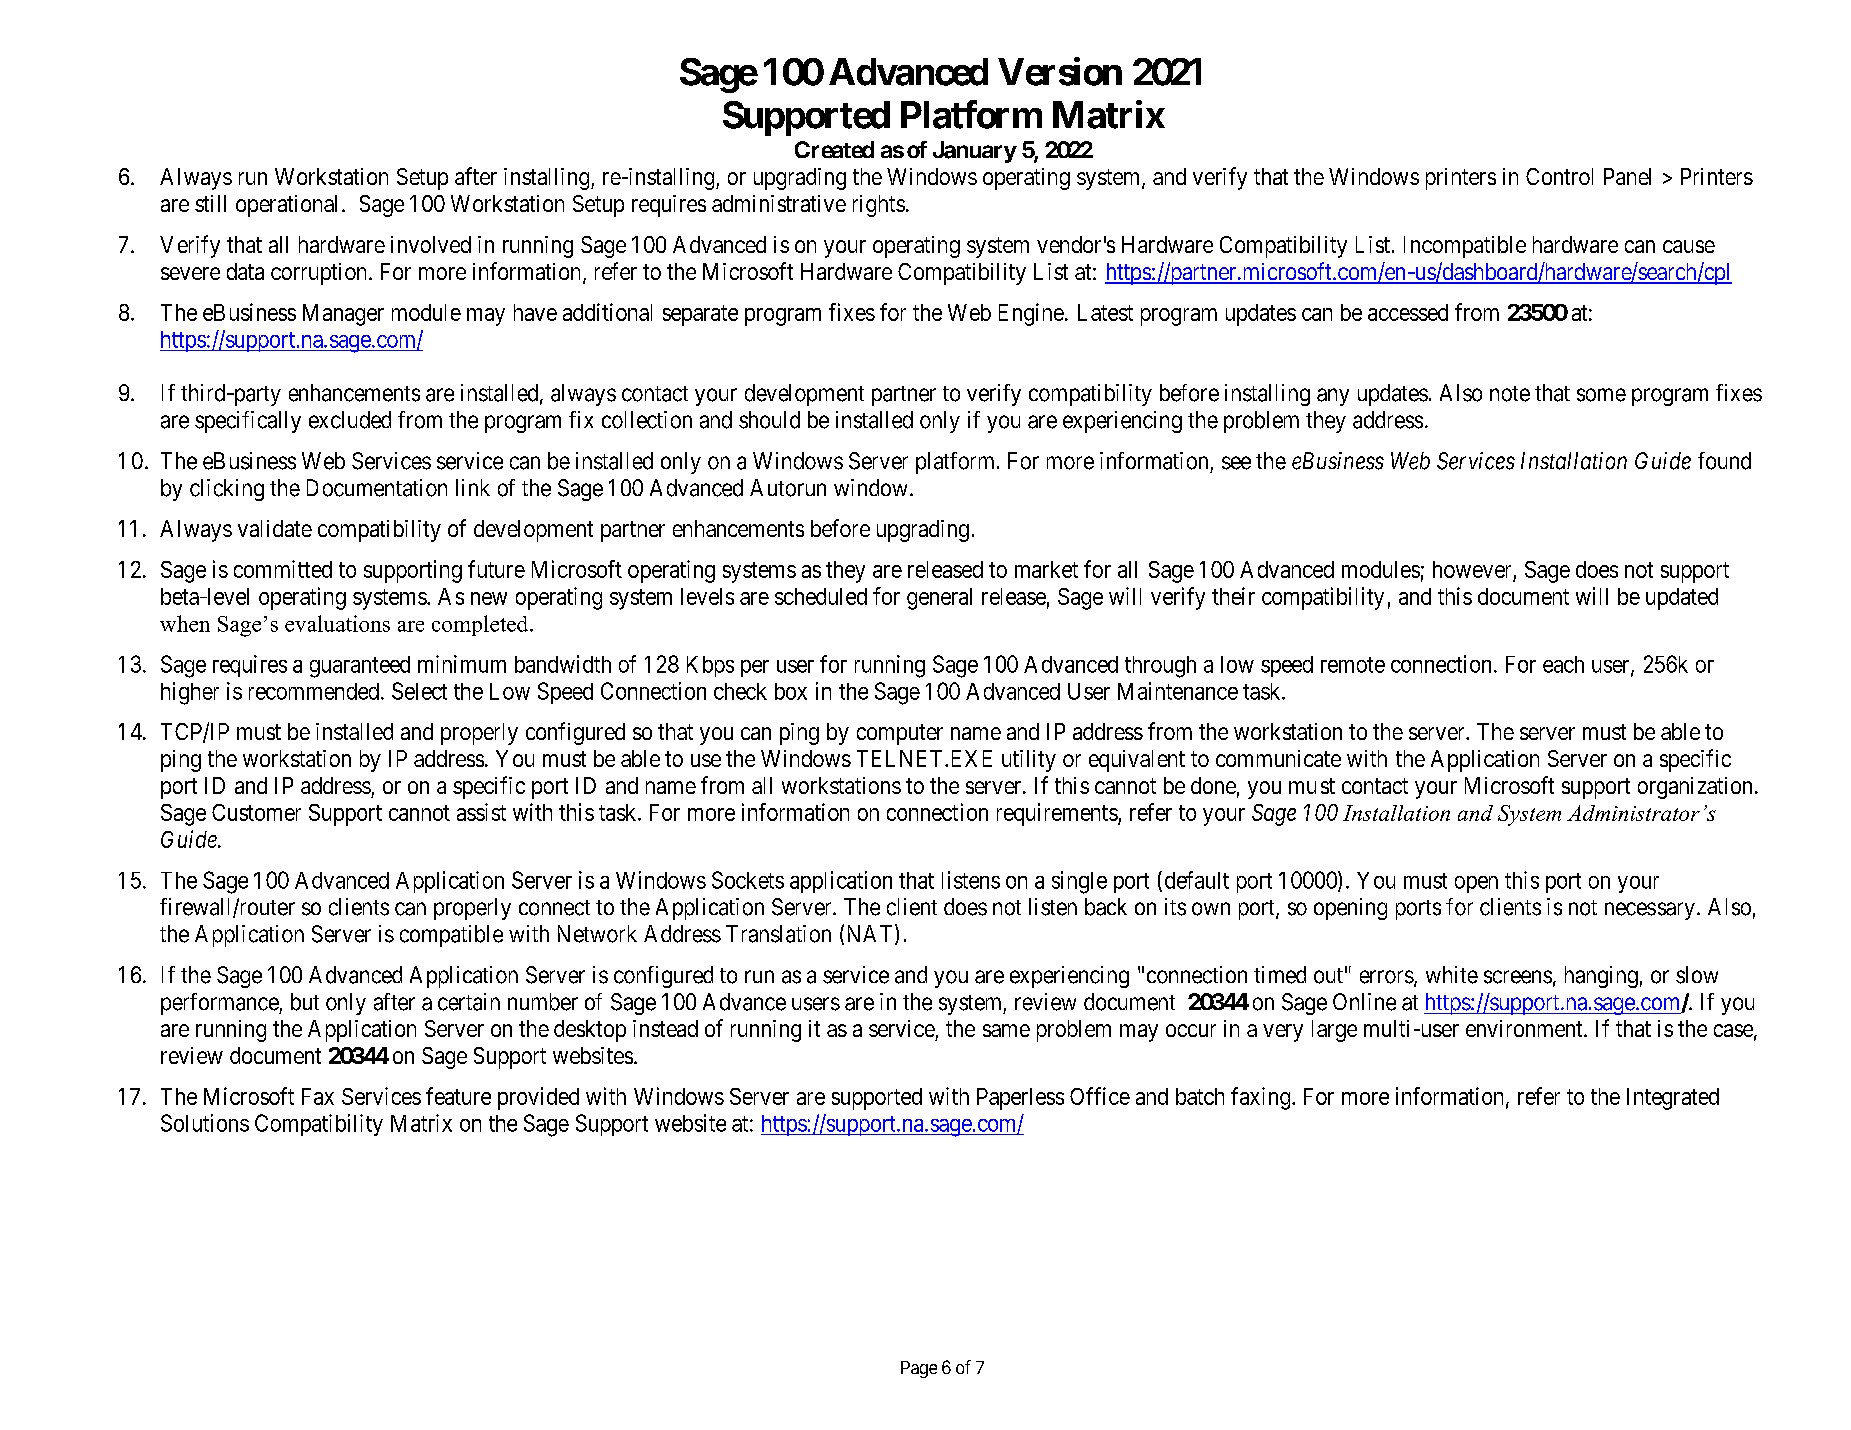 This page has height=1430, width=1851. I want to click on same, so click(1006, 1030).
